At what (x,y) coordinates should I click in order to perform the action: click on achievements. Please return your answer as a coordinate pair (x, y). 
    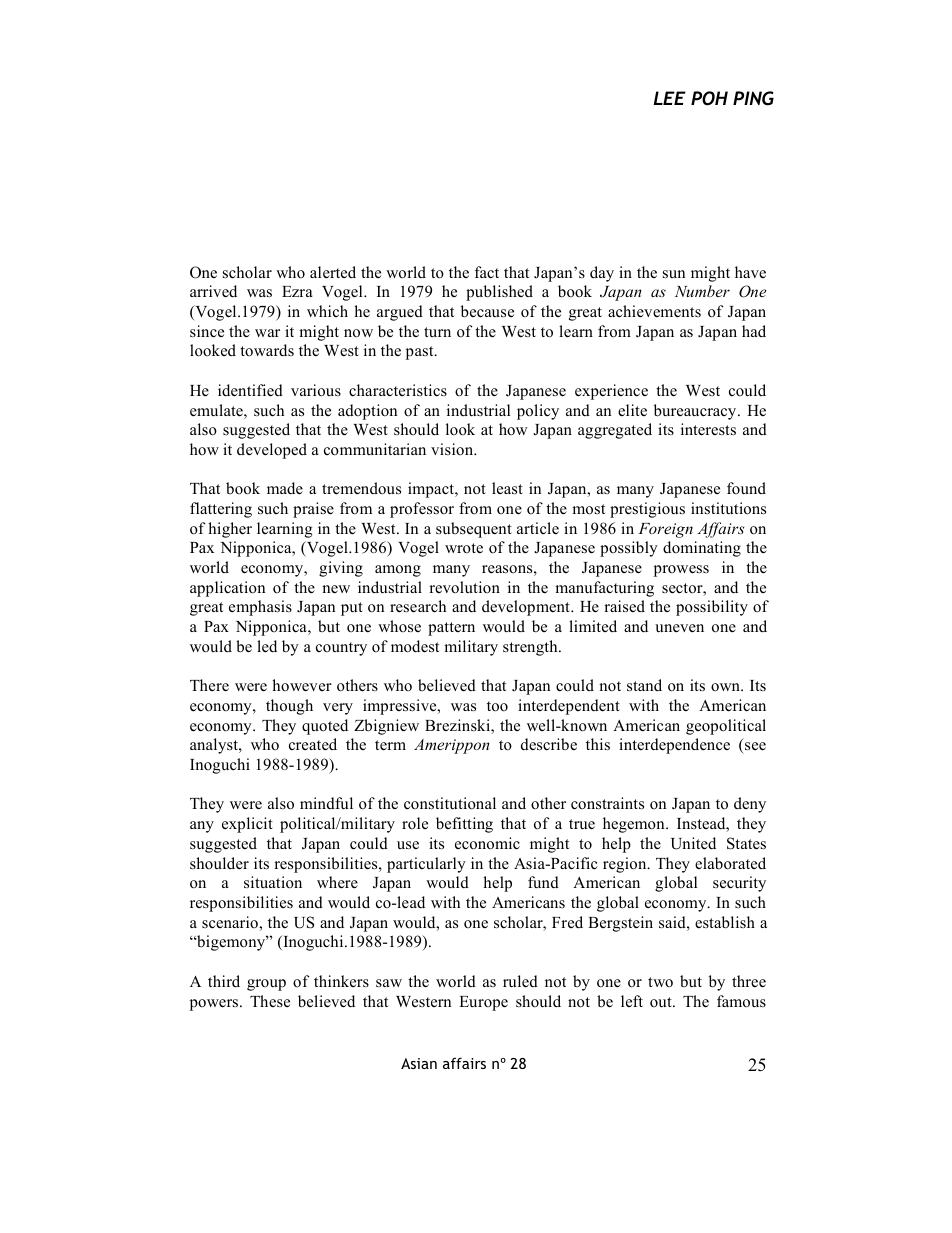
    Looking at the image, I should click on (654, 311).
